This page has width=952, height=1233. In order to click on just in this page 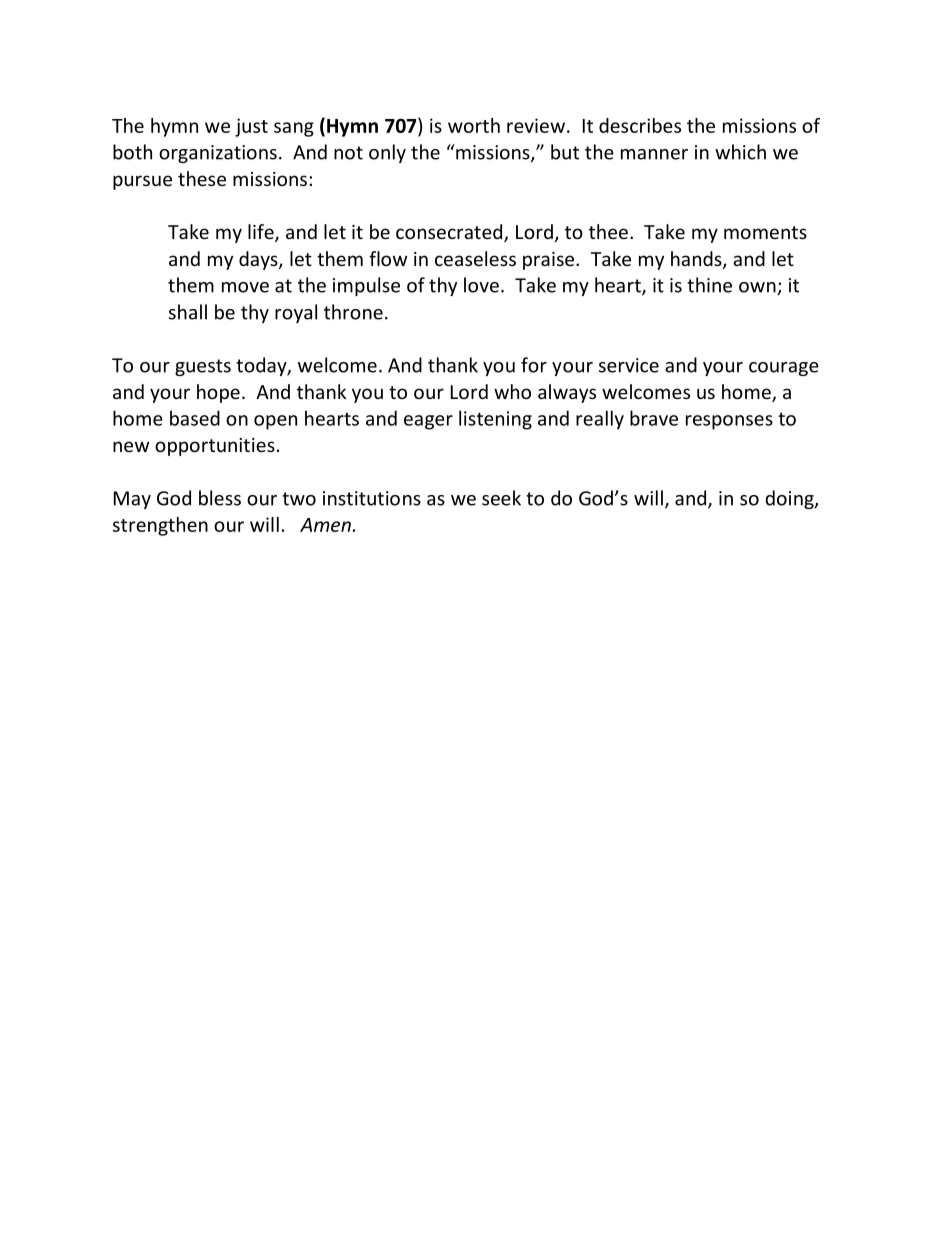, I will do `click(251, 127)`.
